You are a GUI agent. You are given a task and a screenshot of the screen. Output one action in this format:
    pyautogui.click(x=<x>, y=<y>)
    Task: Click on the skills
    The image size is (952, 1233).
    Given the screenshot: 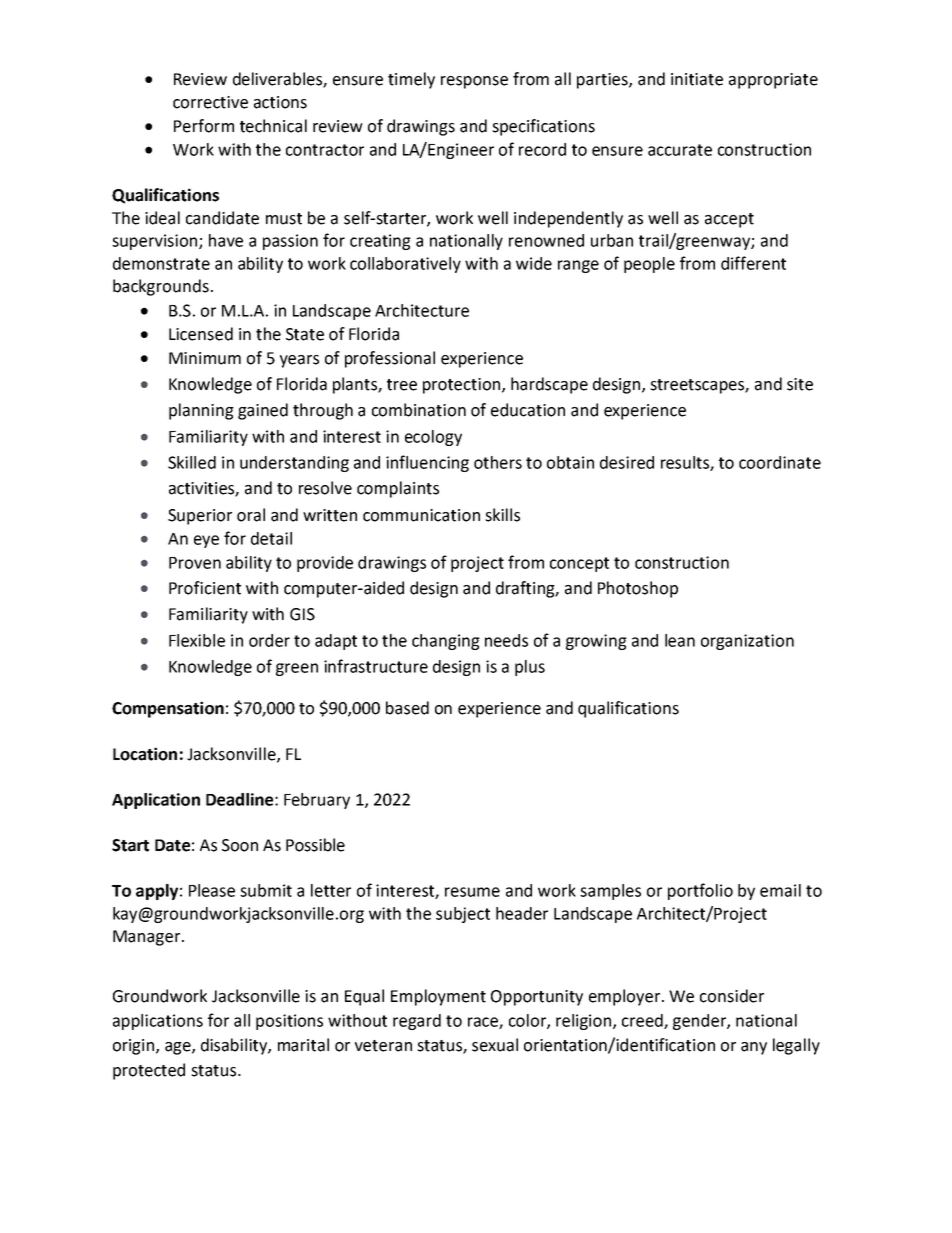 What is the action you would take?
    pyautogui.click(x=502, y=515)
